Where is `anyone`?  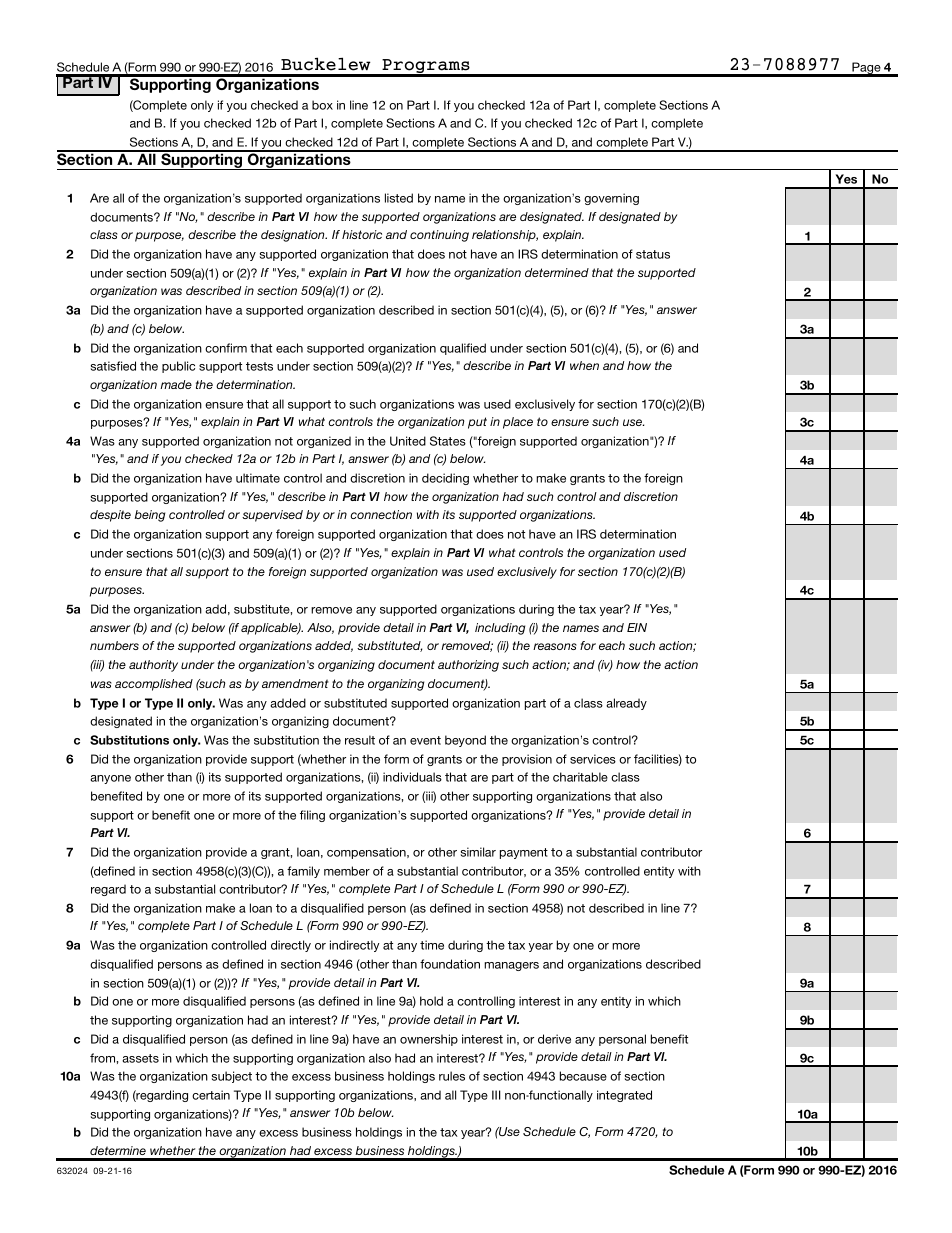 anyone is located at coordinates (110, 779).
